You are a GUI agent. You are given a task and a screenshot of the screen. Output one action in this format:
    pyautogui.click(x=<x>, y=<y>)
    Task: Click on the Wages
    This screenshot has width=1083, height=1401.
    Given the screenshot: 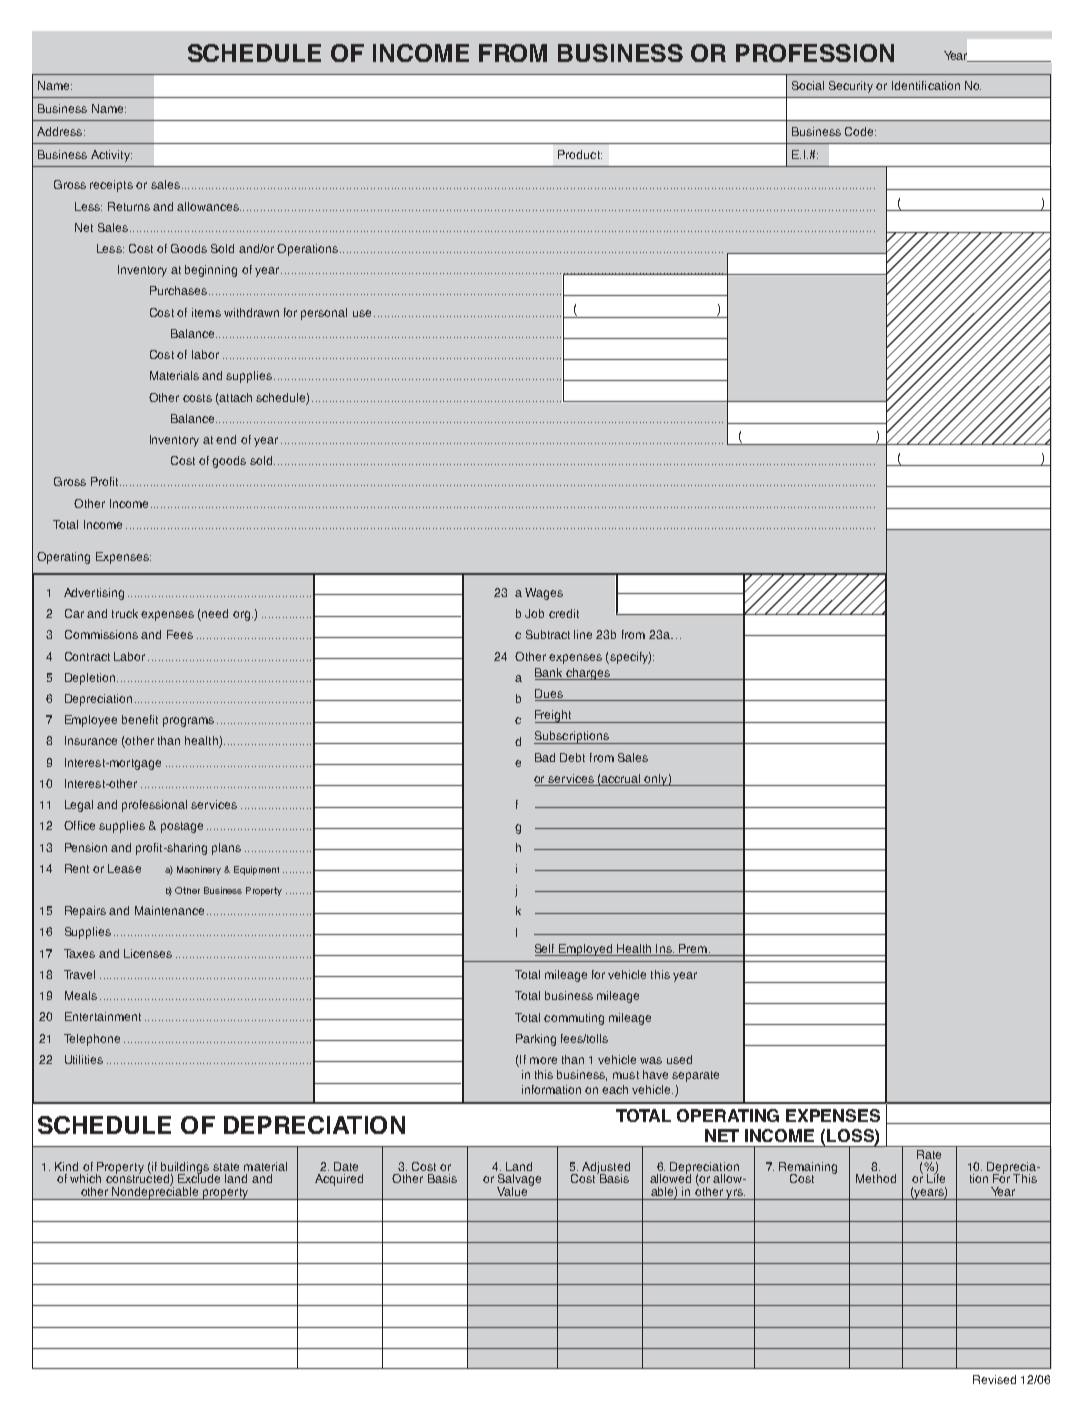 What is the action you would take?
    pyautogui.click(x=544, y=594)
